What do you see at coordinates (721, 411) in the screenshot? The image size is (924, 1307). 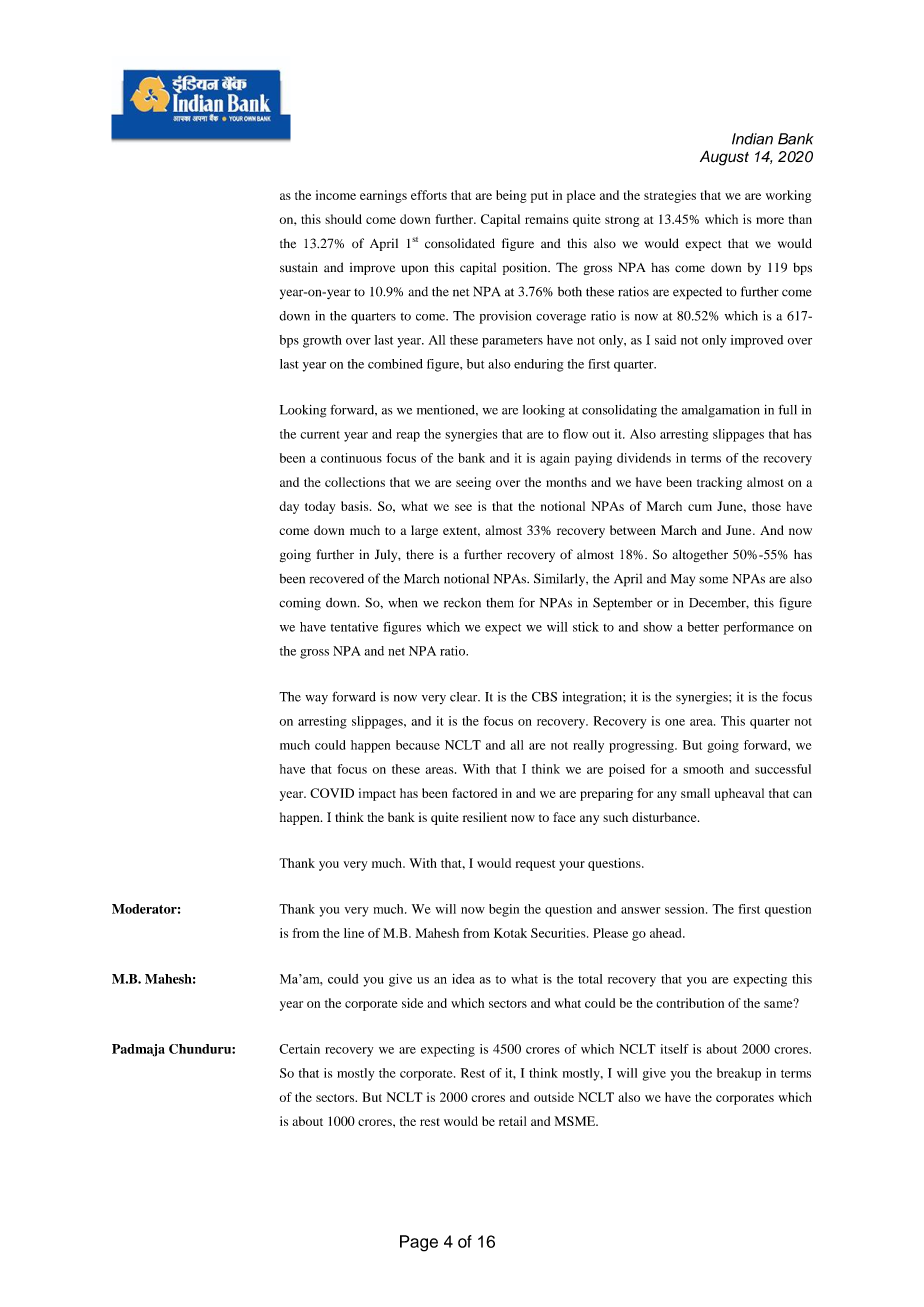 I see `amalgamation` at bounding box center [721, 411].
